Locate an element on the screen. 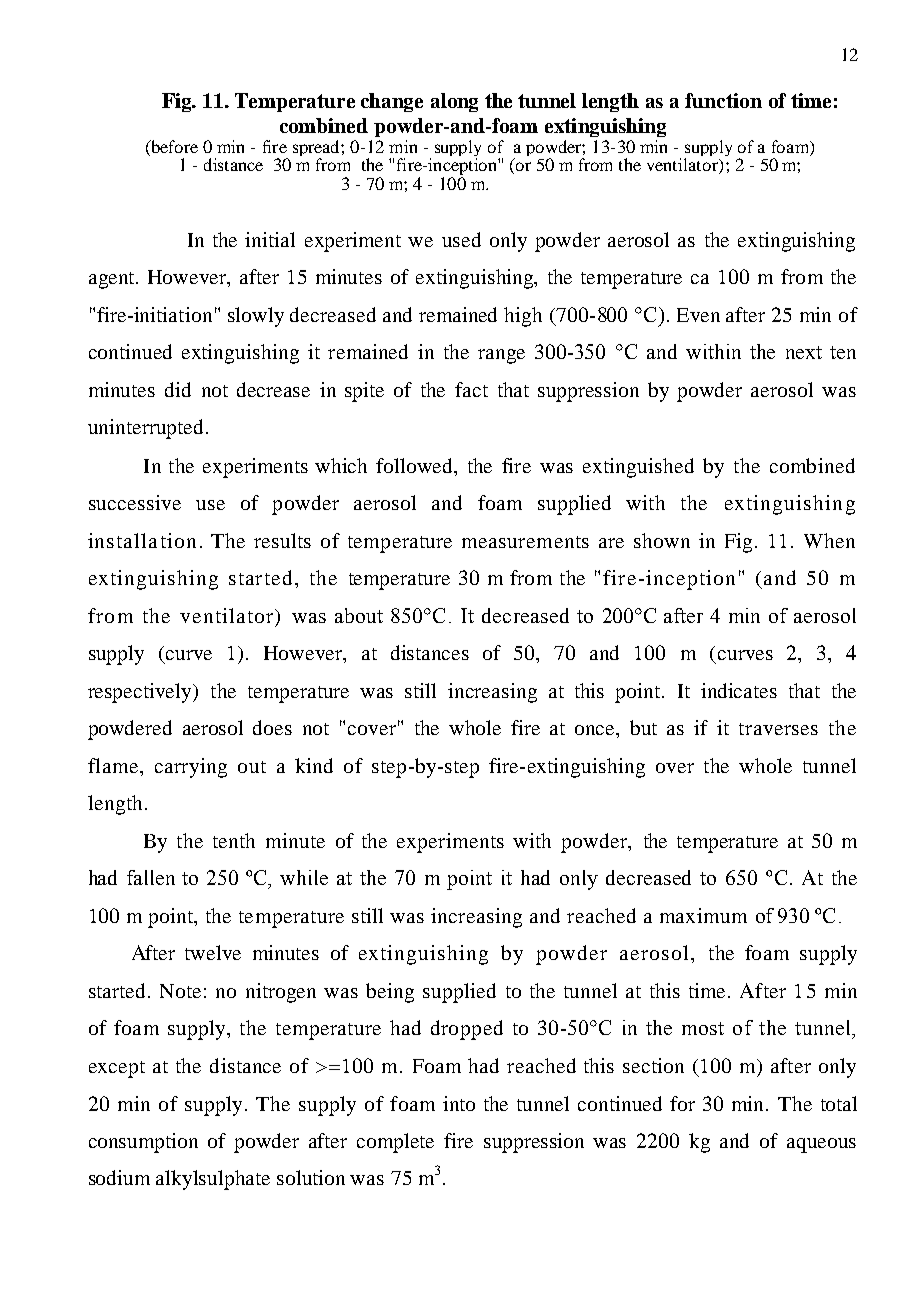 This screenshot has height=1307, width=924. respectively is located at coordinates (141, 693).
